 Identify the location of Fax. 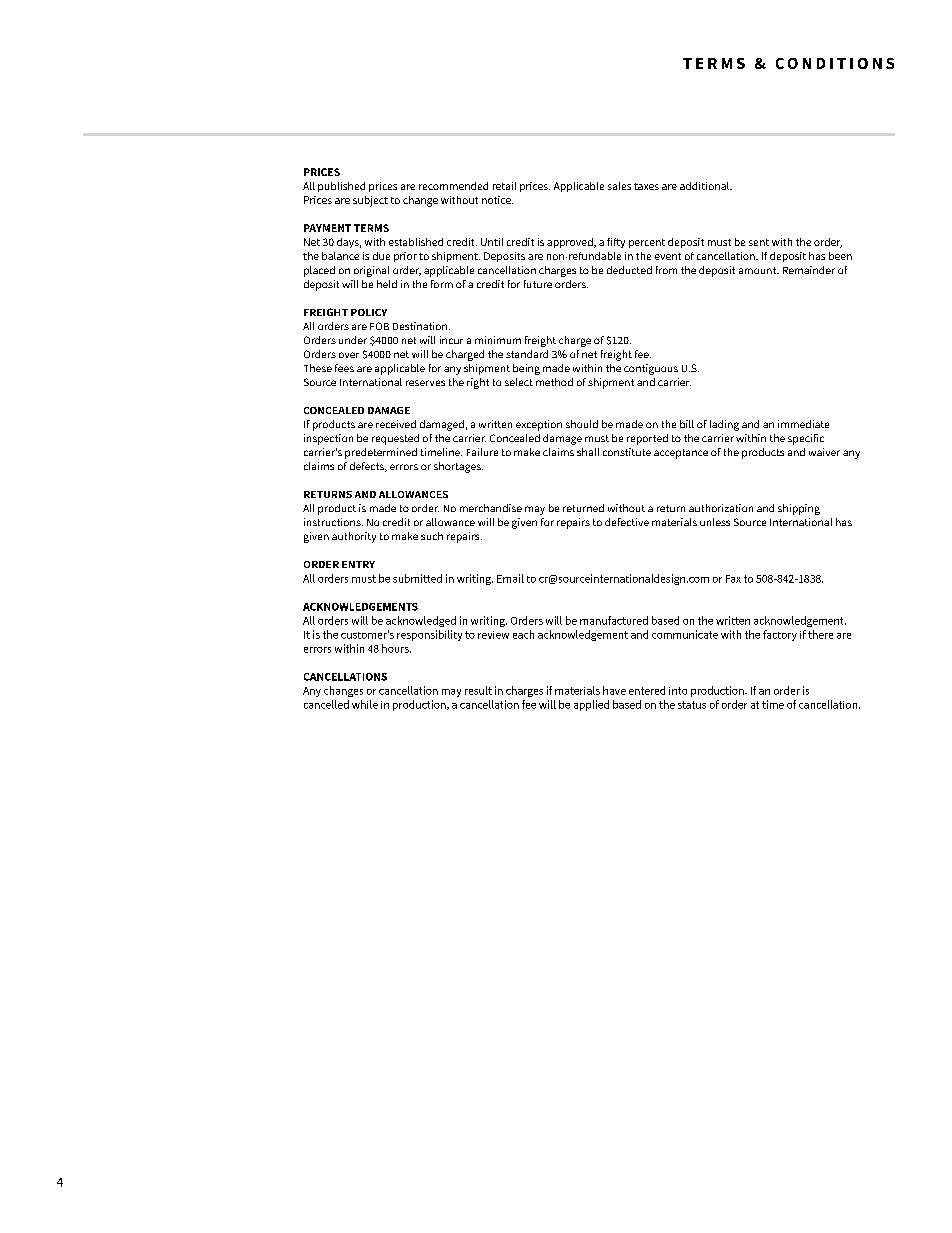
(733, 579).
